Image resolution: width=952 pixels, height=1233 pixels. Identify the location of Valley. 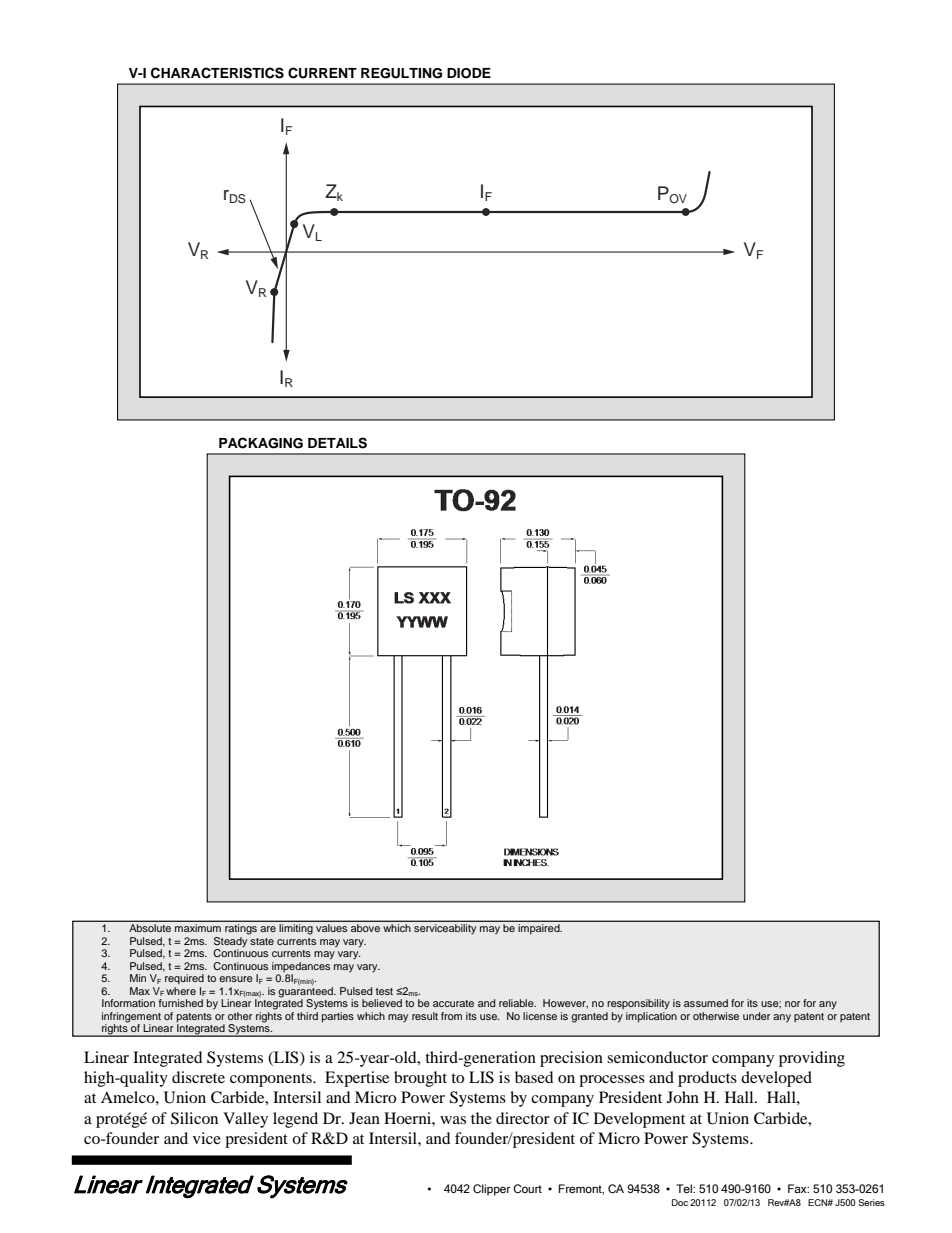
(245, 1120).
